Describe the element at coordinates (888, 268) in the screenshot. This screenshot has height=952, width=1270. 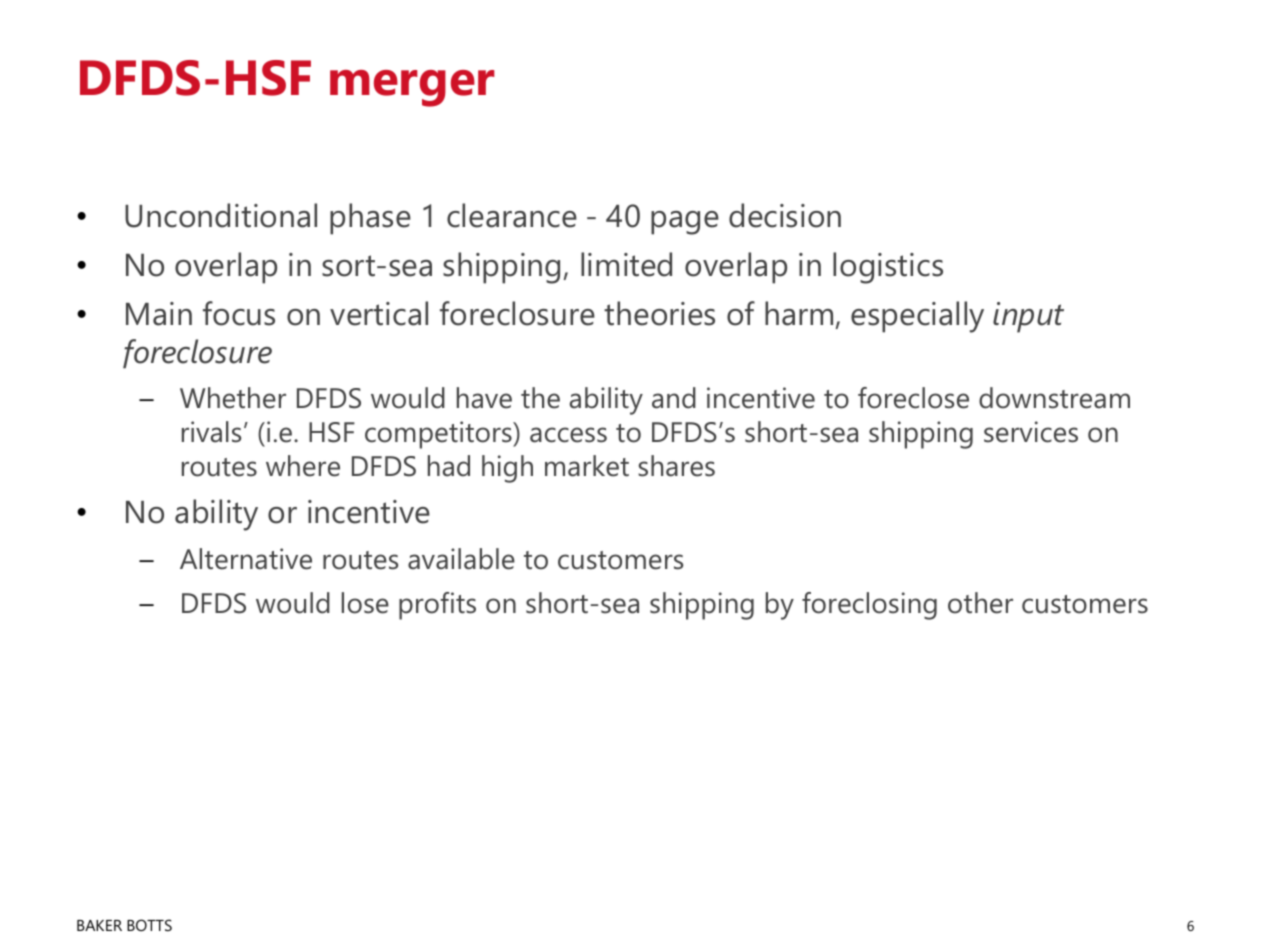
I see `logistics` at that location.
